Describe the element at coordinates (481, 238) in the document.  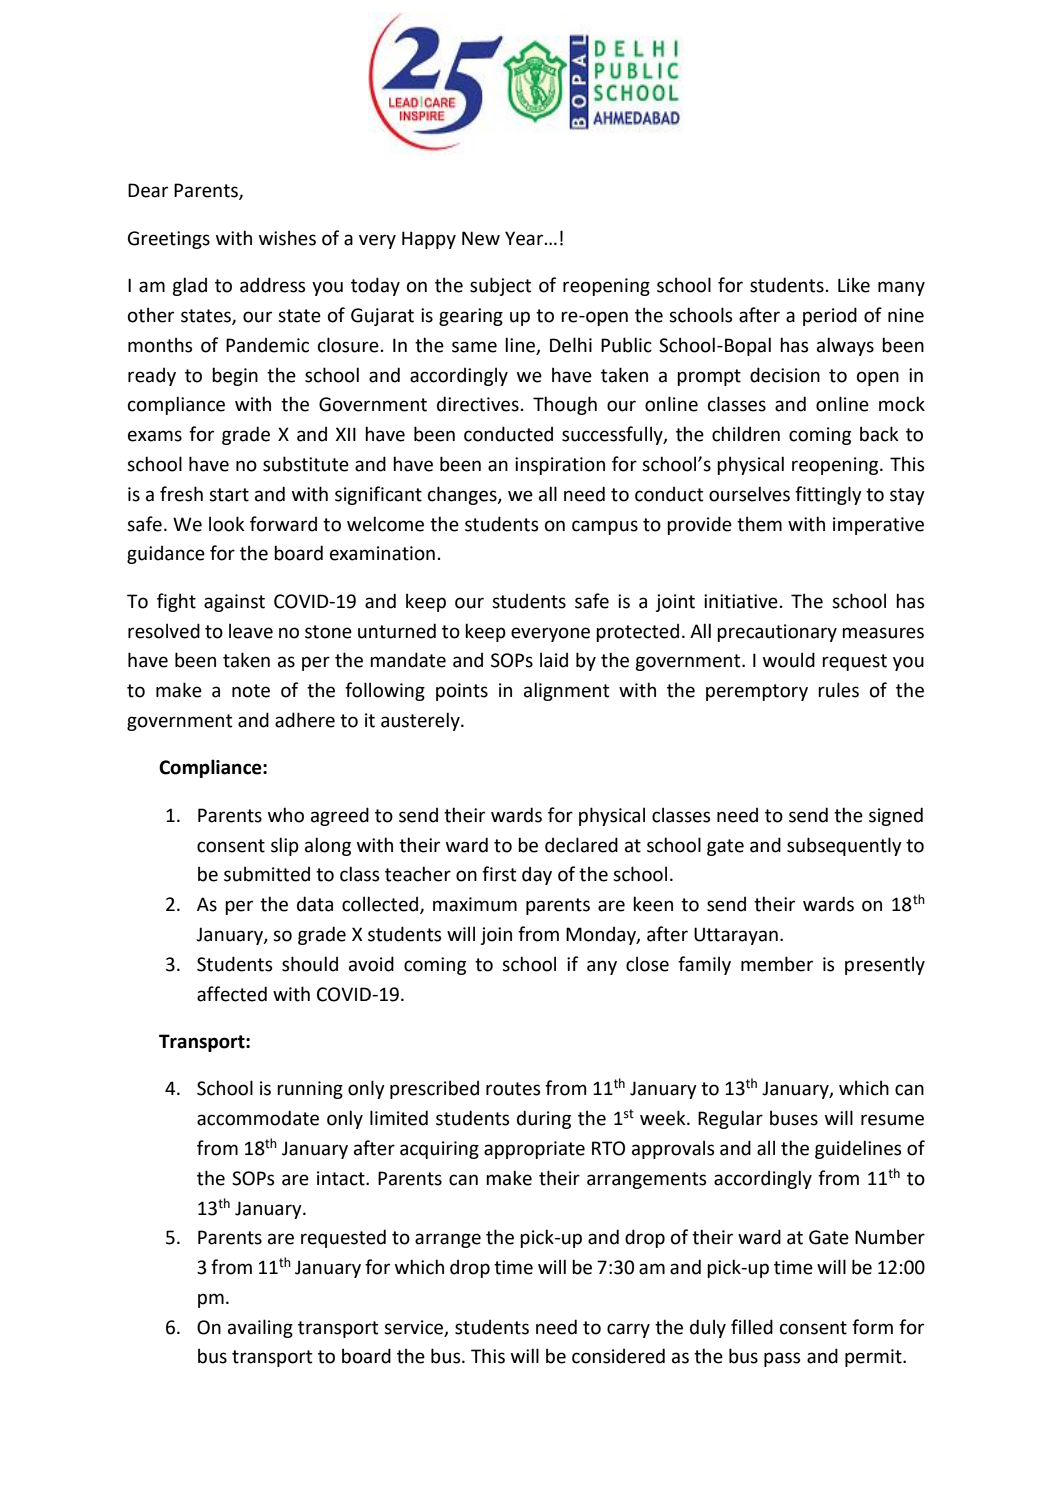
I see `New` at that location.
